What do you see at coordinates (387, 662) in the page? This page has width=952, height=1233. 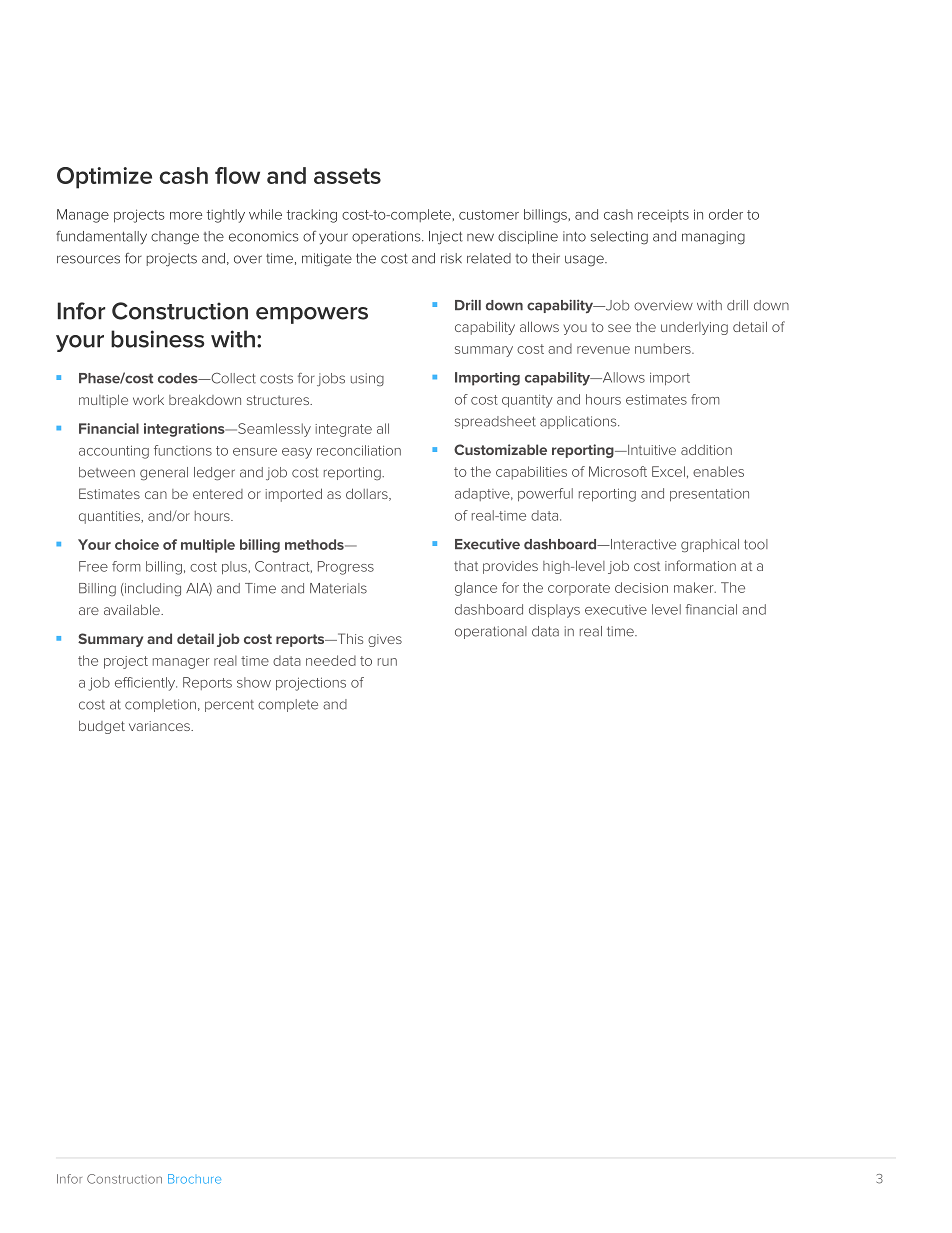 I see `run` at bounding box center [387, 662].
